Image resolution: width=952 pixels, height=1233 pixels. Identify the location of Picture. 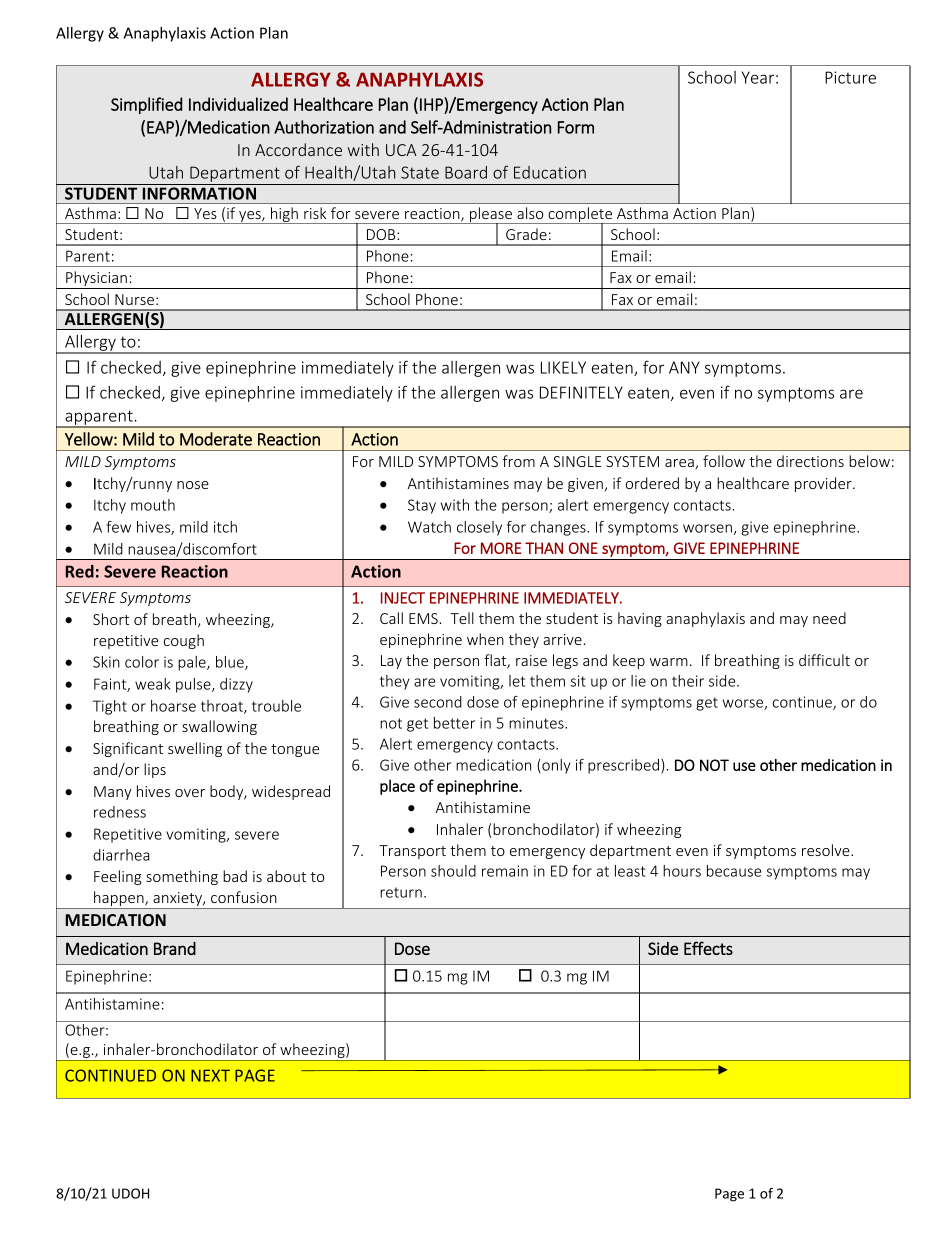
(850, 77).
